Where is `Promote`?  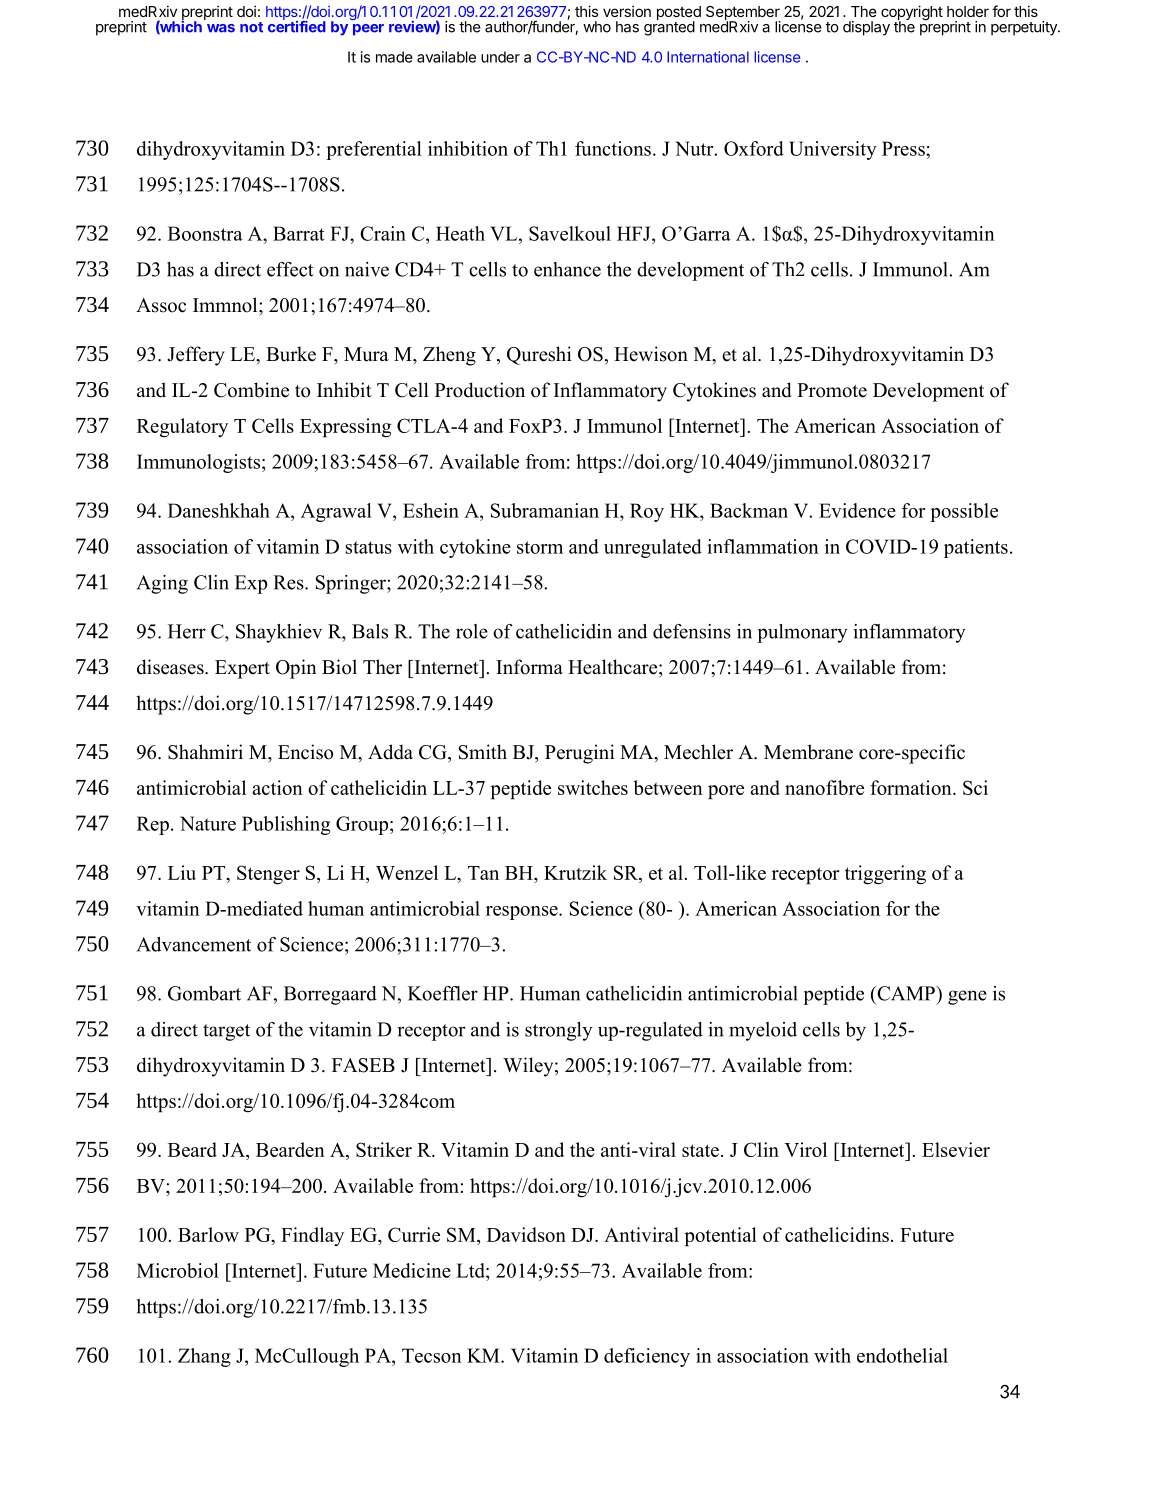
Promote is located at coordinates (832, 390).
